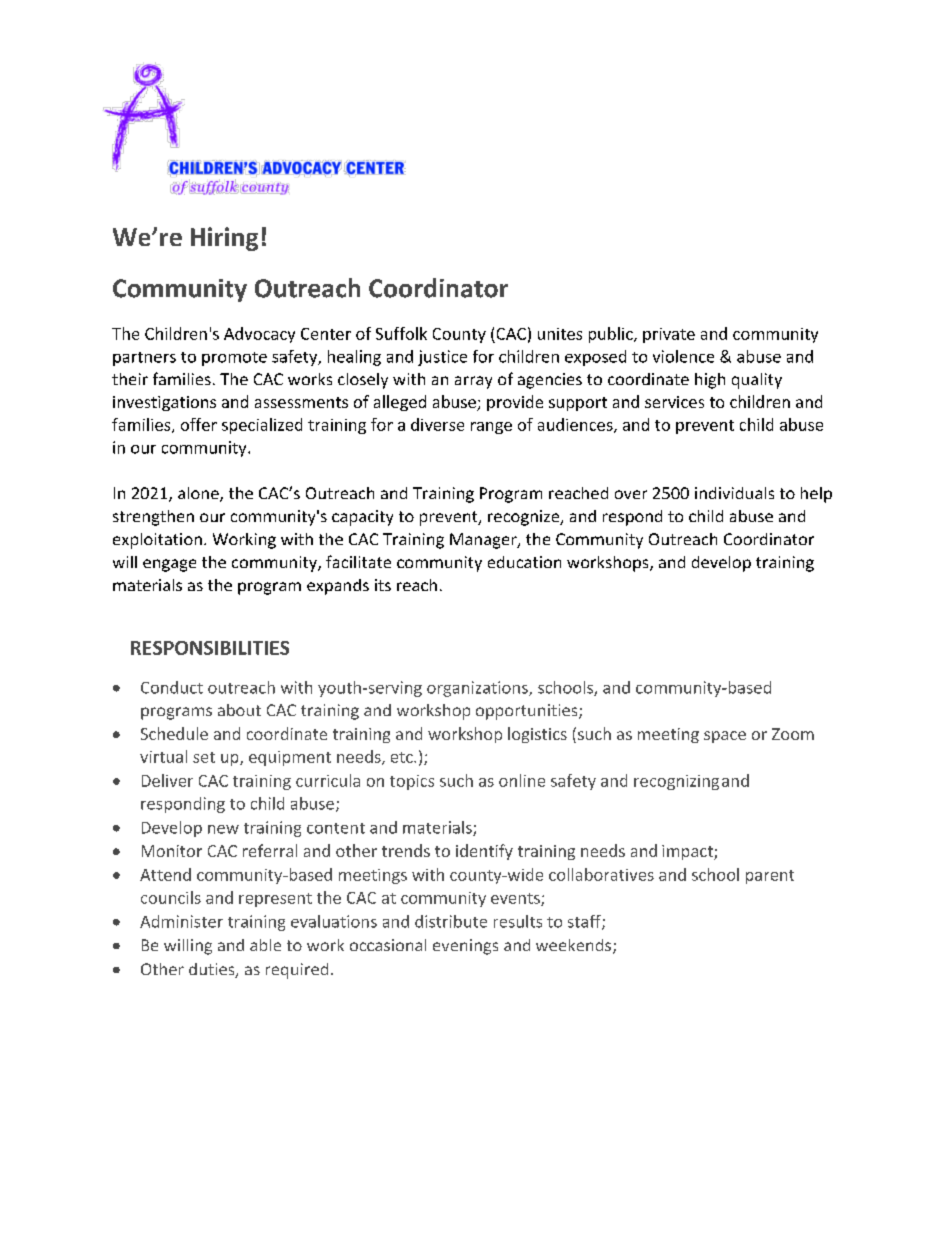 The width and height of the image is (952, 1233). I want to click on private, so click(669, 335).
